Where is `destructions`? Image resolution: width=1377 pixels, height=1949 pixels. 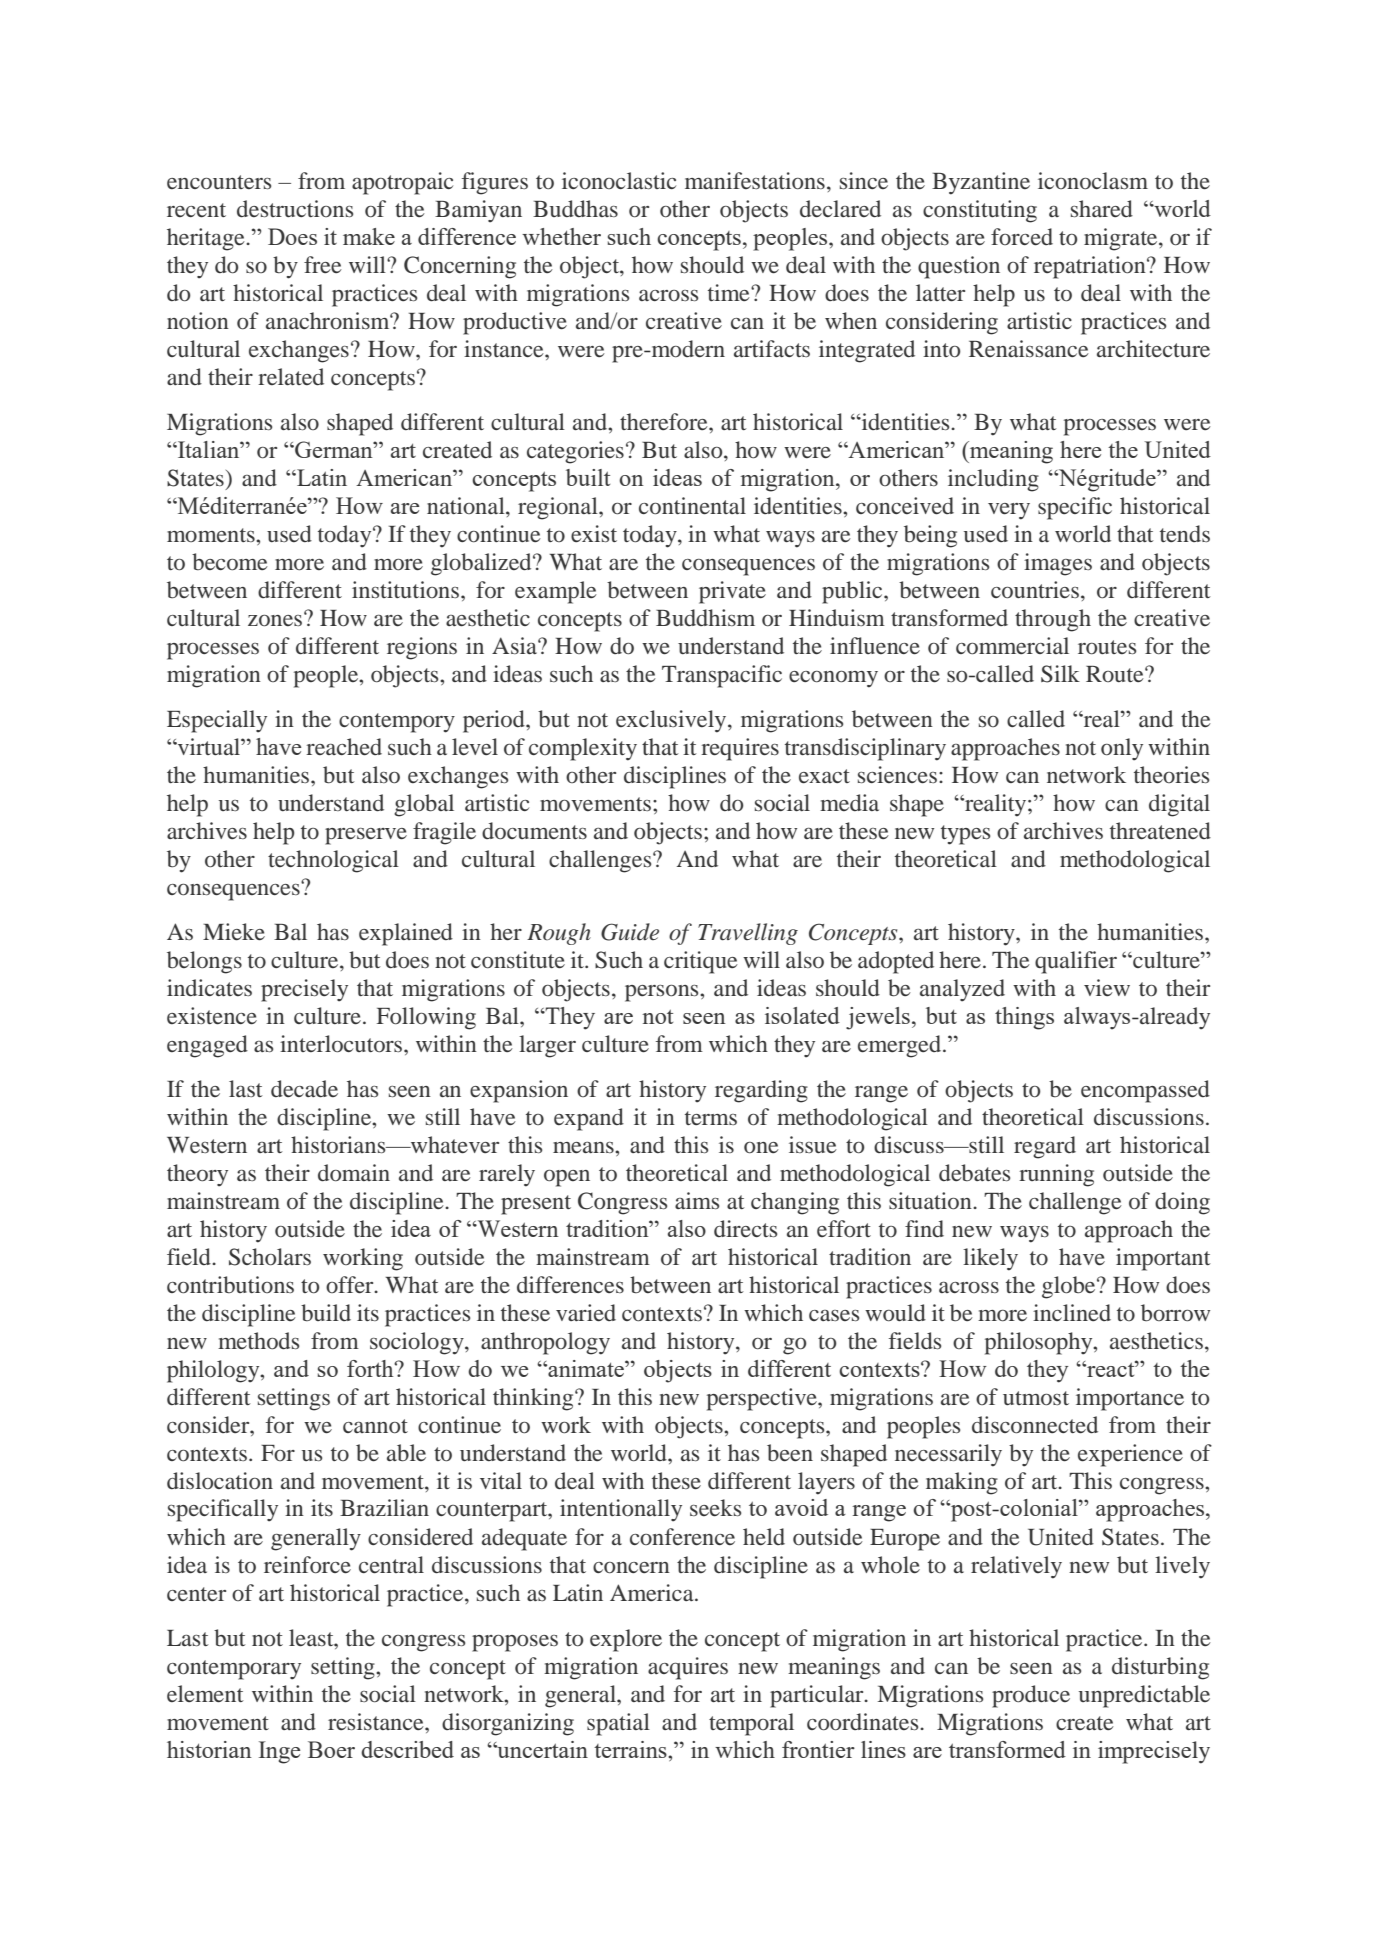 destructions is located at coordinates (295, 209).
